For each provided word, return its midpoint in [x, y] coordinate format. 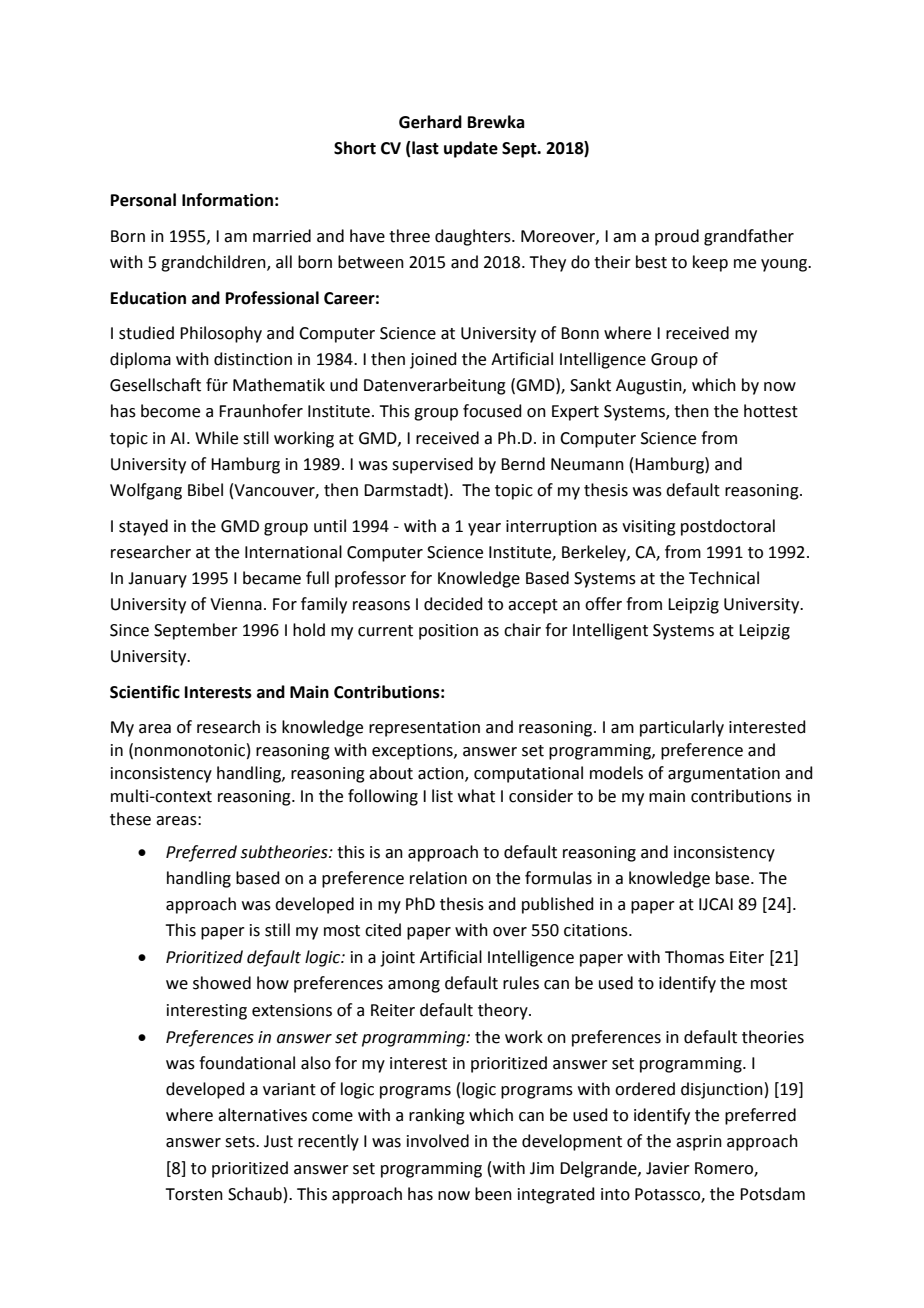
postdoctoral [728, 527]
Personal [143, 200]
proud [677, 237]
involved [438, 1141]
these [130, 819]
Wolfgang [146, 491]
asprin [699, 1143]
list [442, 796]
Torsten [194, 1194]
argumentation [724, 775]
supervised [432, 465]
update [471, 149]
